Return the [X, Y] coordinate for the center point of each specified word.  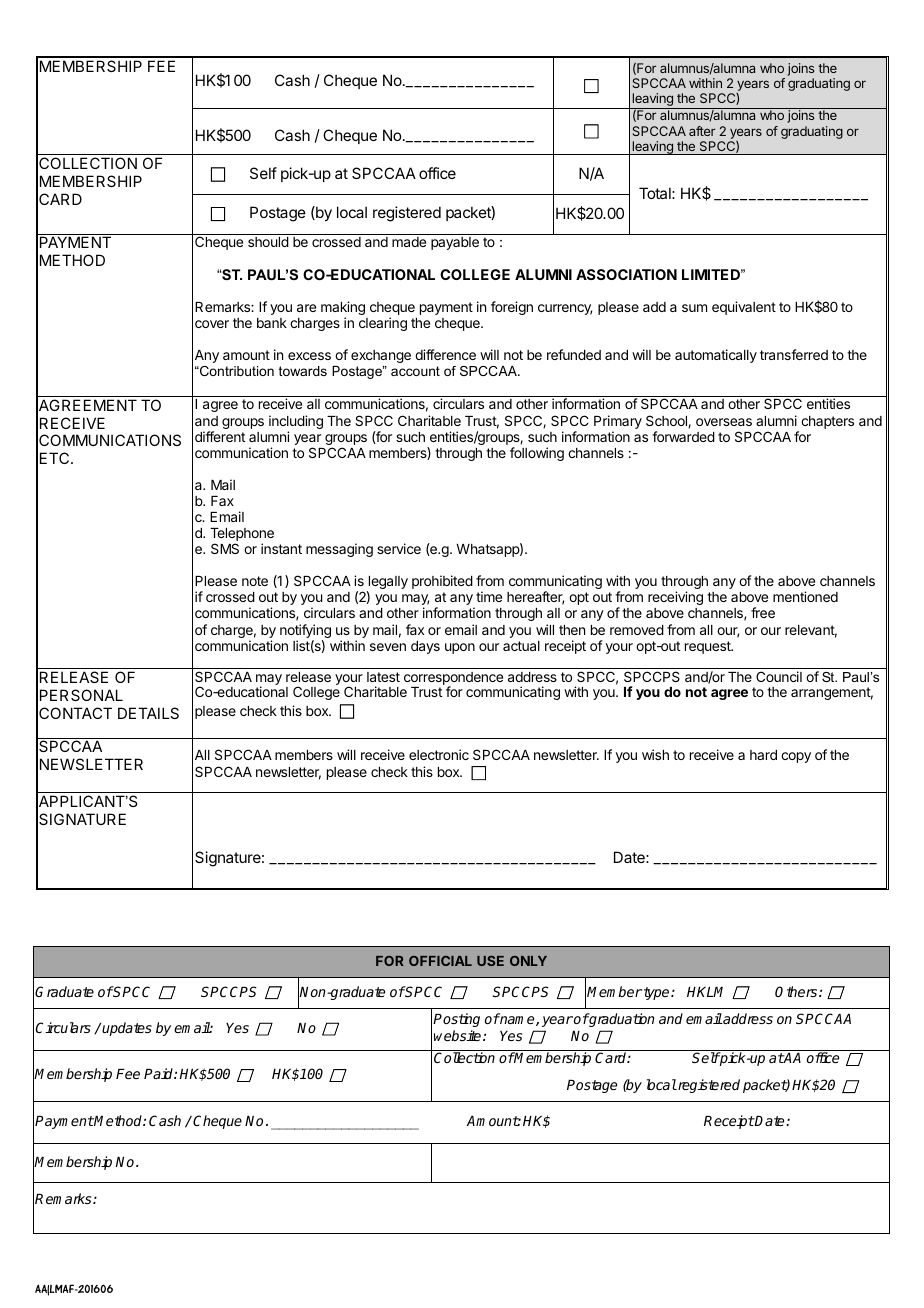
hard [763, 755]
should [268, 242]
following [537, 454]
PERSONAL [81, 695]
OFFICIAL [440, 961]
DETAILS [148, 713]
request [709, 647]
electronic [439, 754]
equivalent [744, 308]
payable [455, 243]
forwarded [683, 436]
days [425, 647]
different [220, 436]
